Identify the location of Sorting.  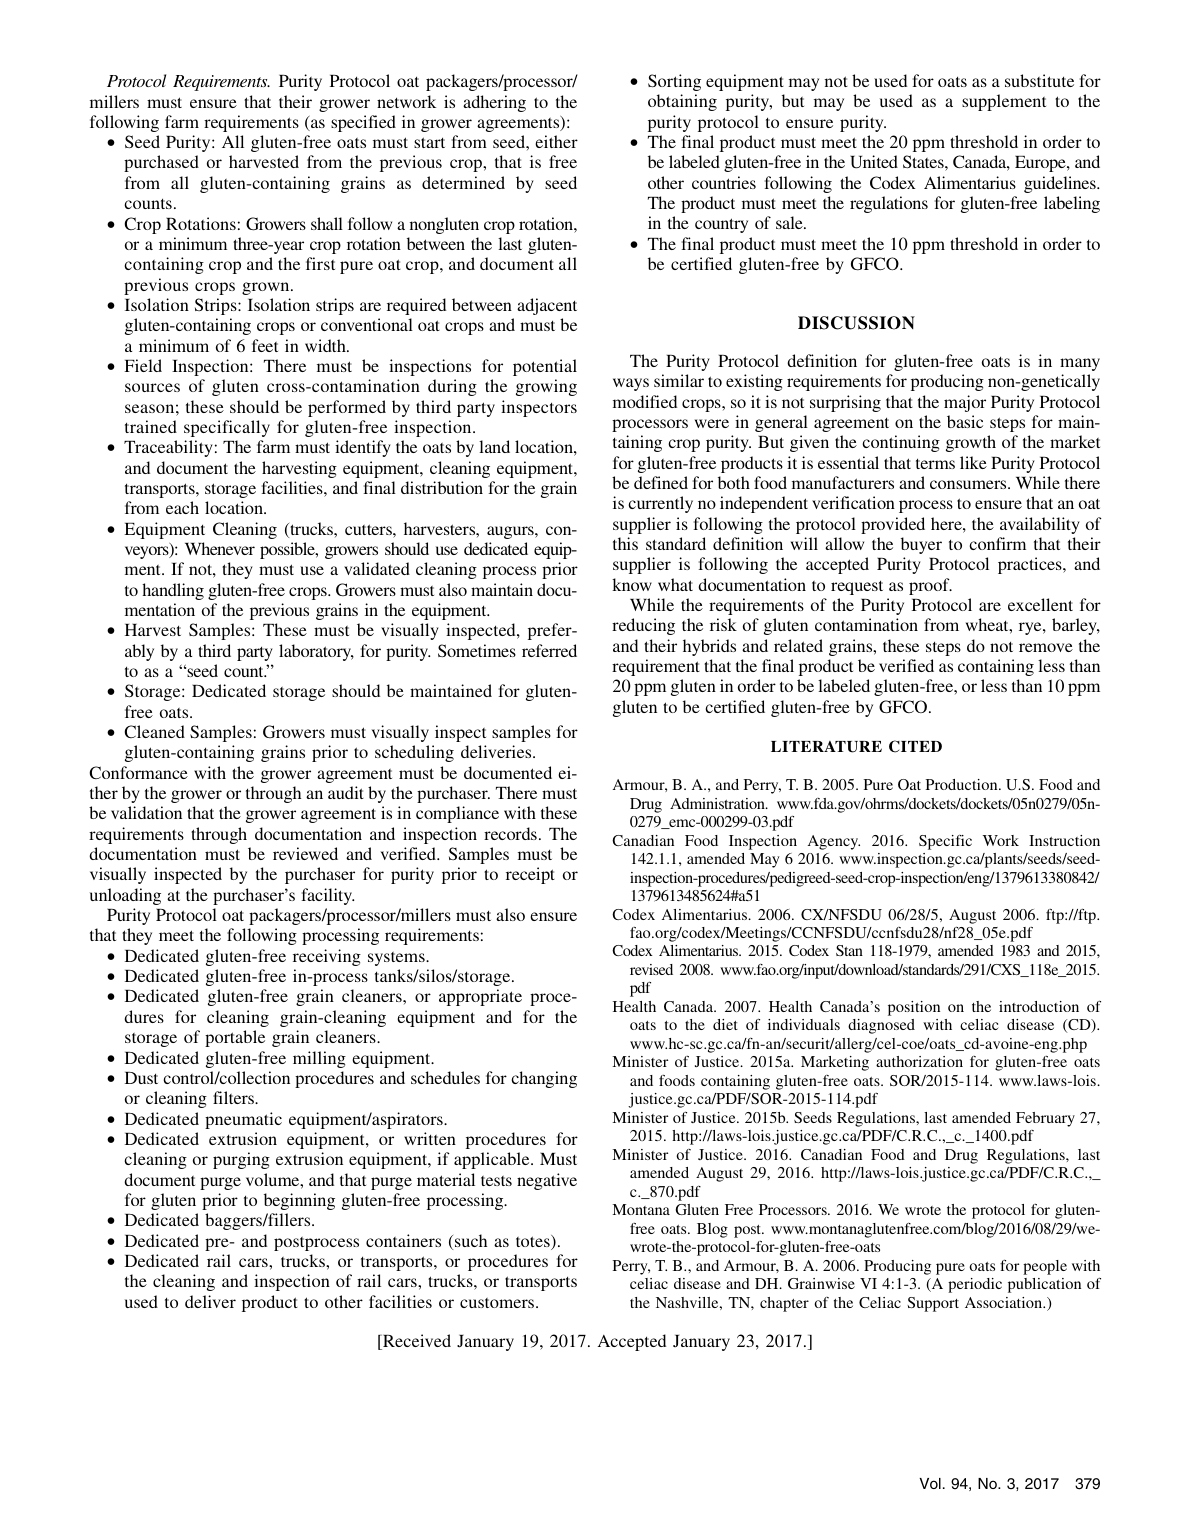
(674, 82).
